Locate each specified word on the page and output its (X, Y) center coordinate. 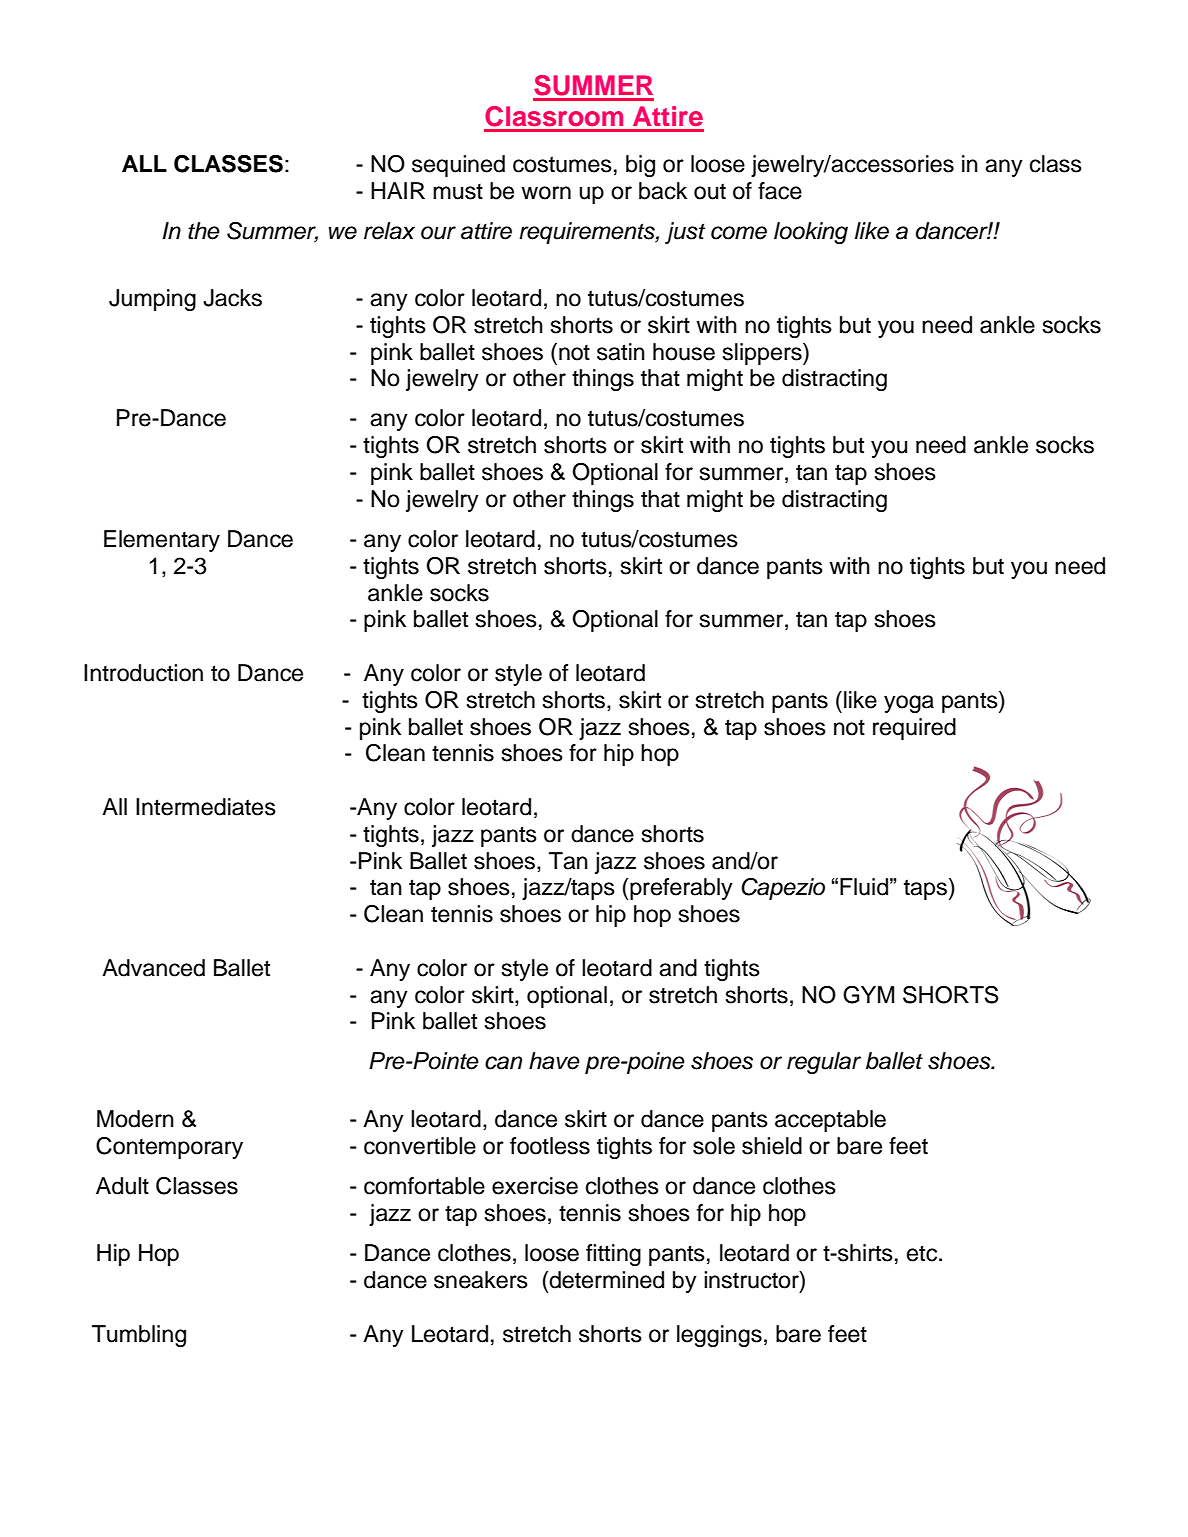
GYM (868, 995)
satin (621, 352)
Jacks (232, 298)
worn (546, 193)
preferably (681, 889)
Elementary (162, 541)
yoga (909, 704)
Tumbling (139, 1336)
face (780, 191)
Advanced (153, 968)
